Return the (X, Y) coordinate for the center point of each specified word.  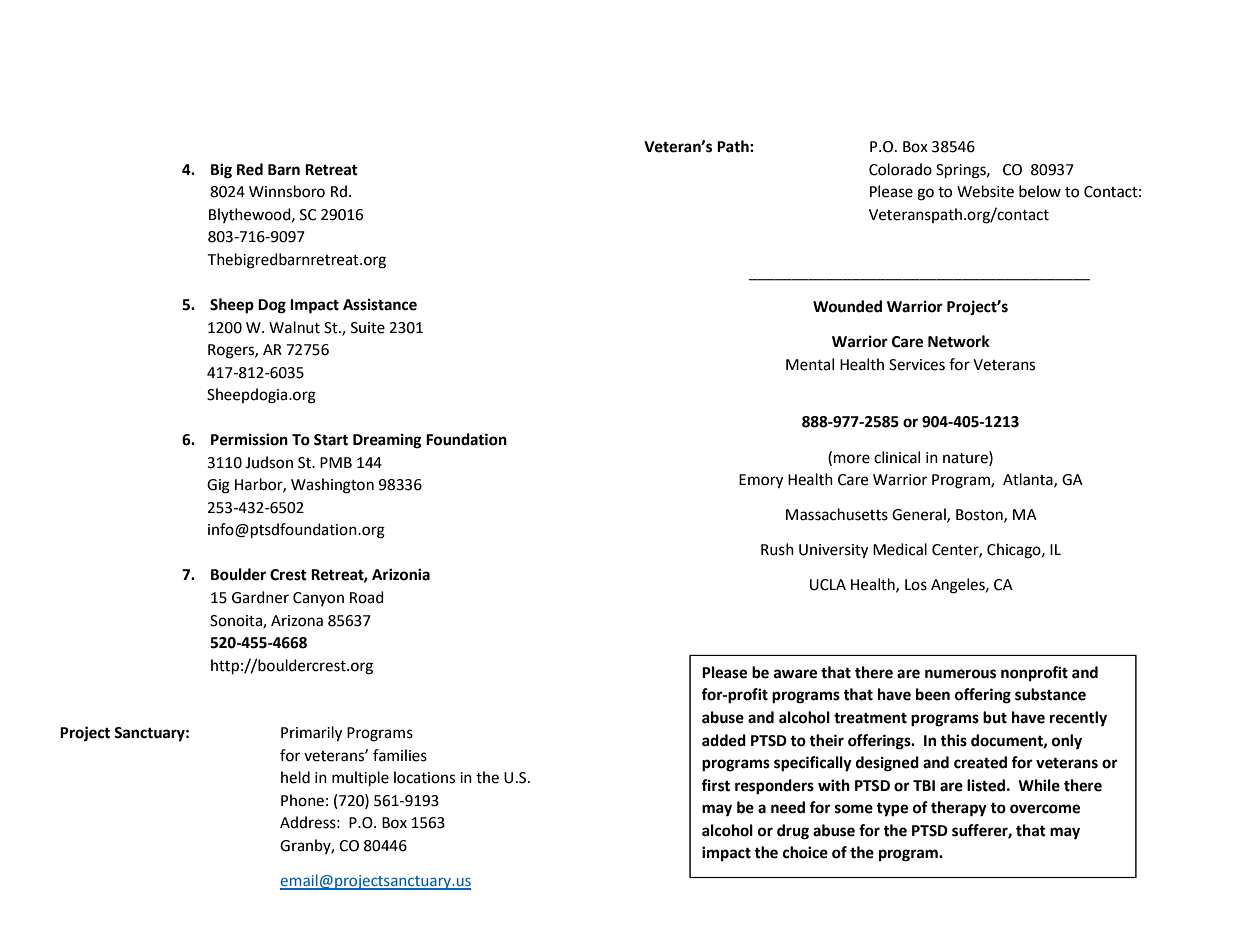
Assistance (380, 304)
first (715, 785)
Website (985, 191)
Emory (761, 481)
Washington (332, 486)
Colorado (900, 169)
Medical (900, 549)
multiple (360, 779)
